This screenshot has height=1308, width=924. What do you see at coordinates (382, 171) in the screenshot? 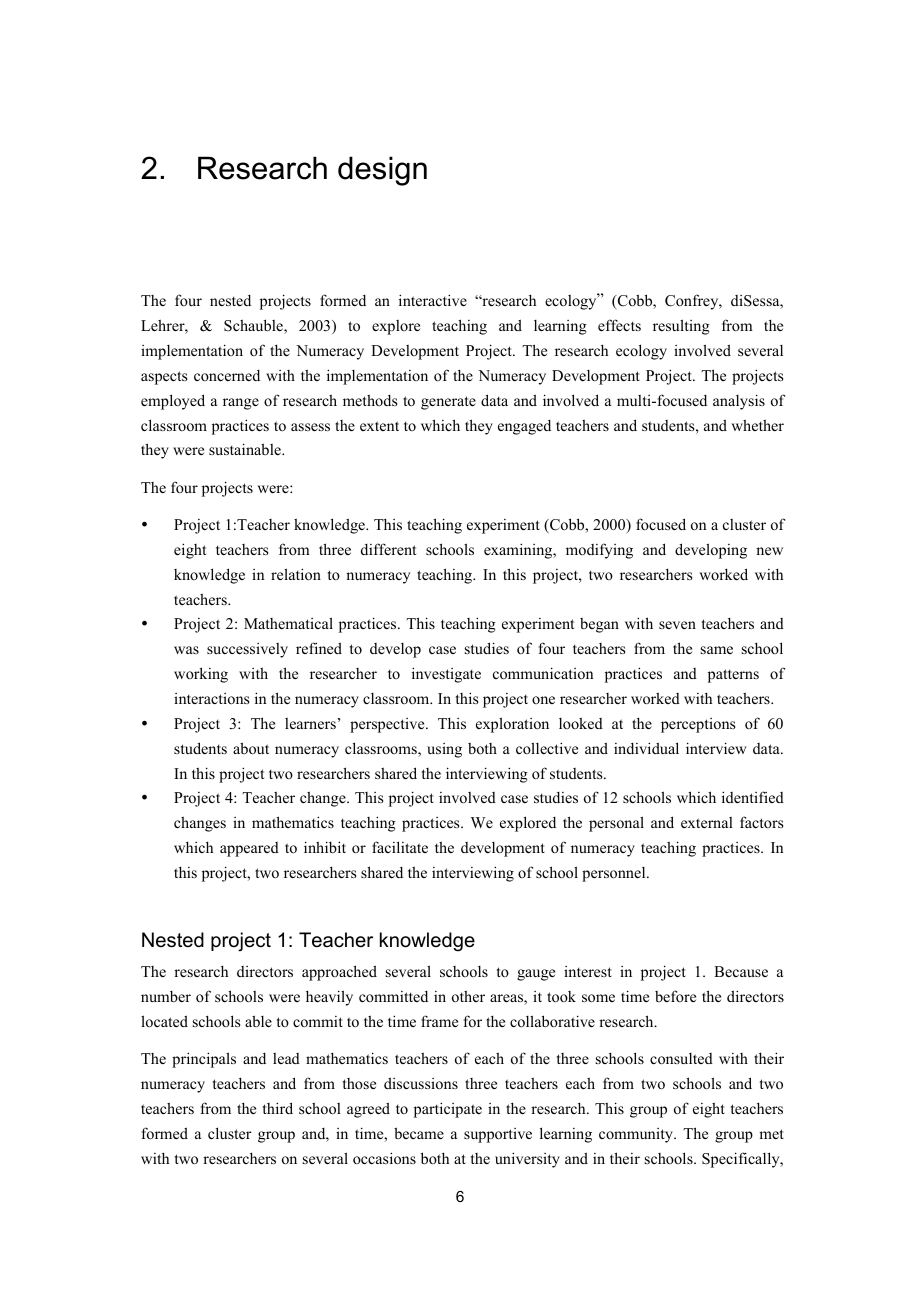
I see `design` at bounding box center [382, 171].
